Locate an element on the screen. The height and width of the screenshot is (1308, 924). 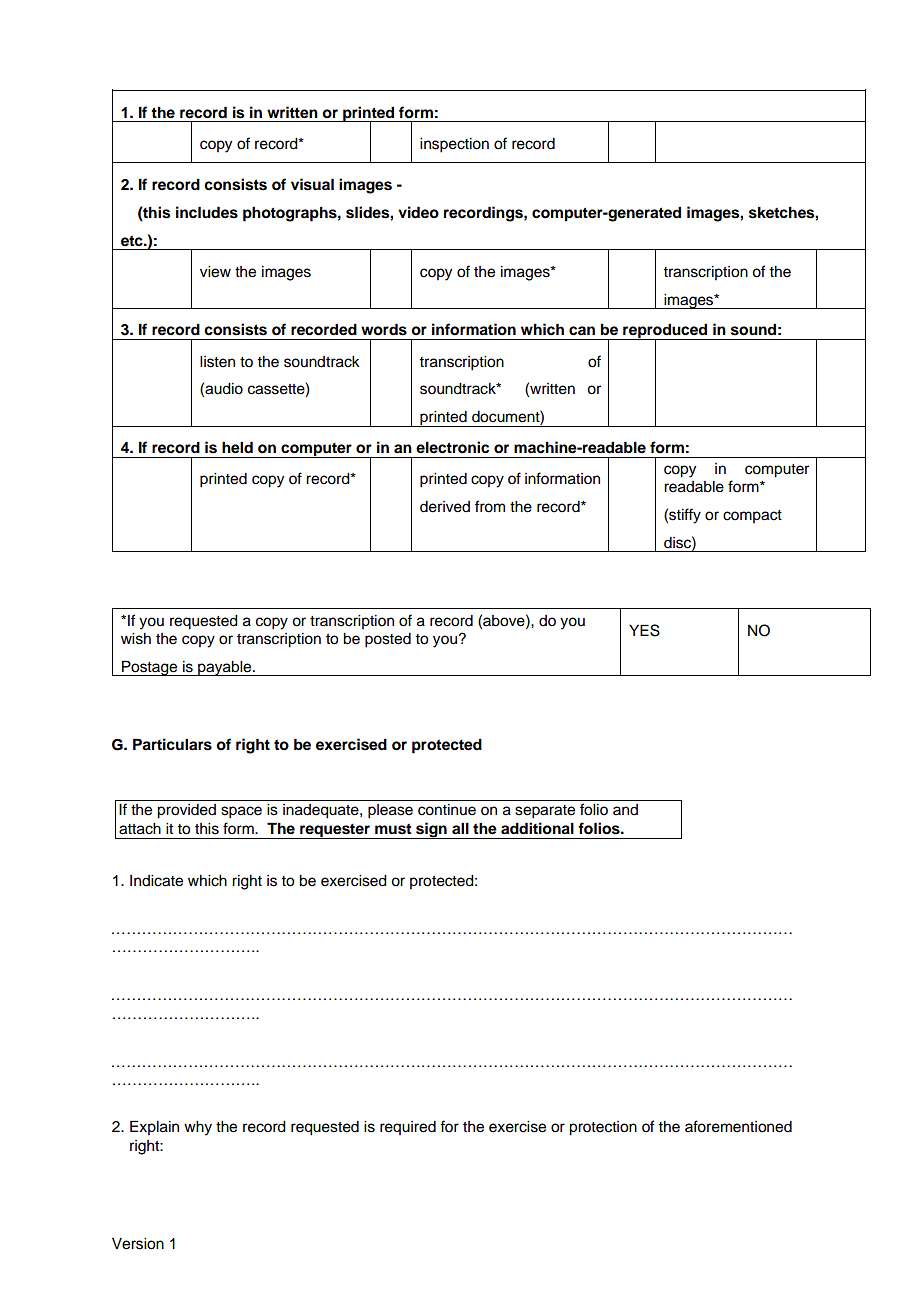
posted is located at coordinates (388, 640).
